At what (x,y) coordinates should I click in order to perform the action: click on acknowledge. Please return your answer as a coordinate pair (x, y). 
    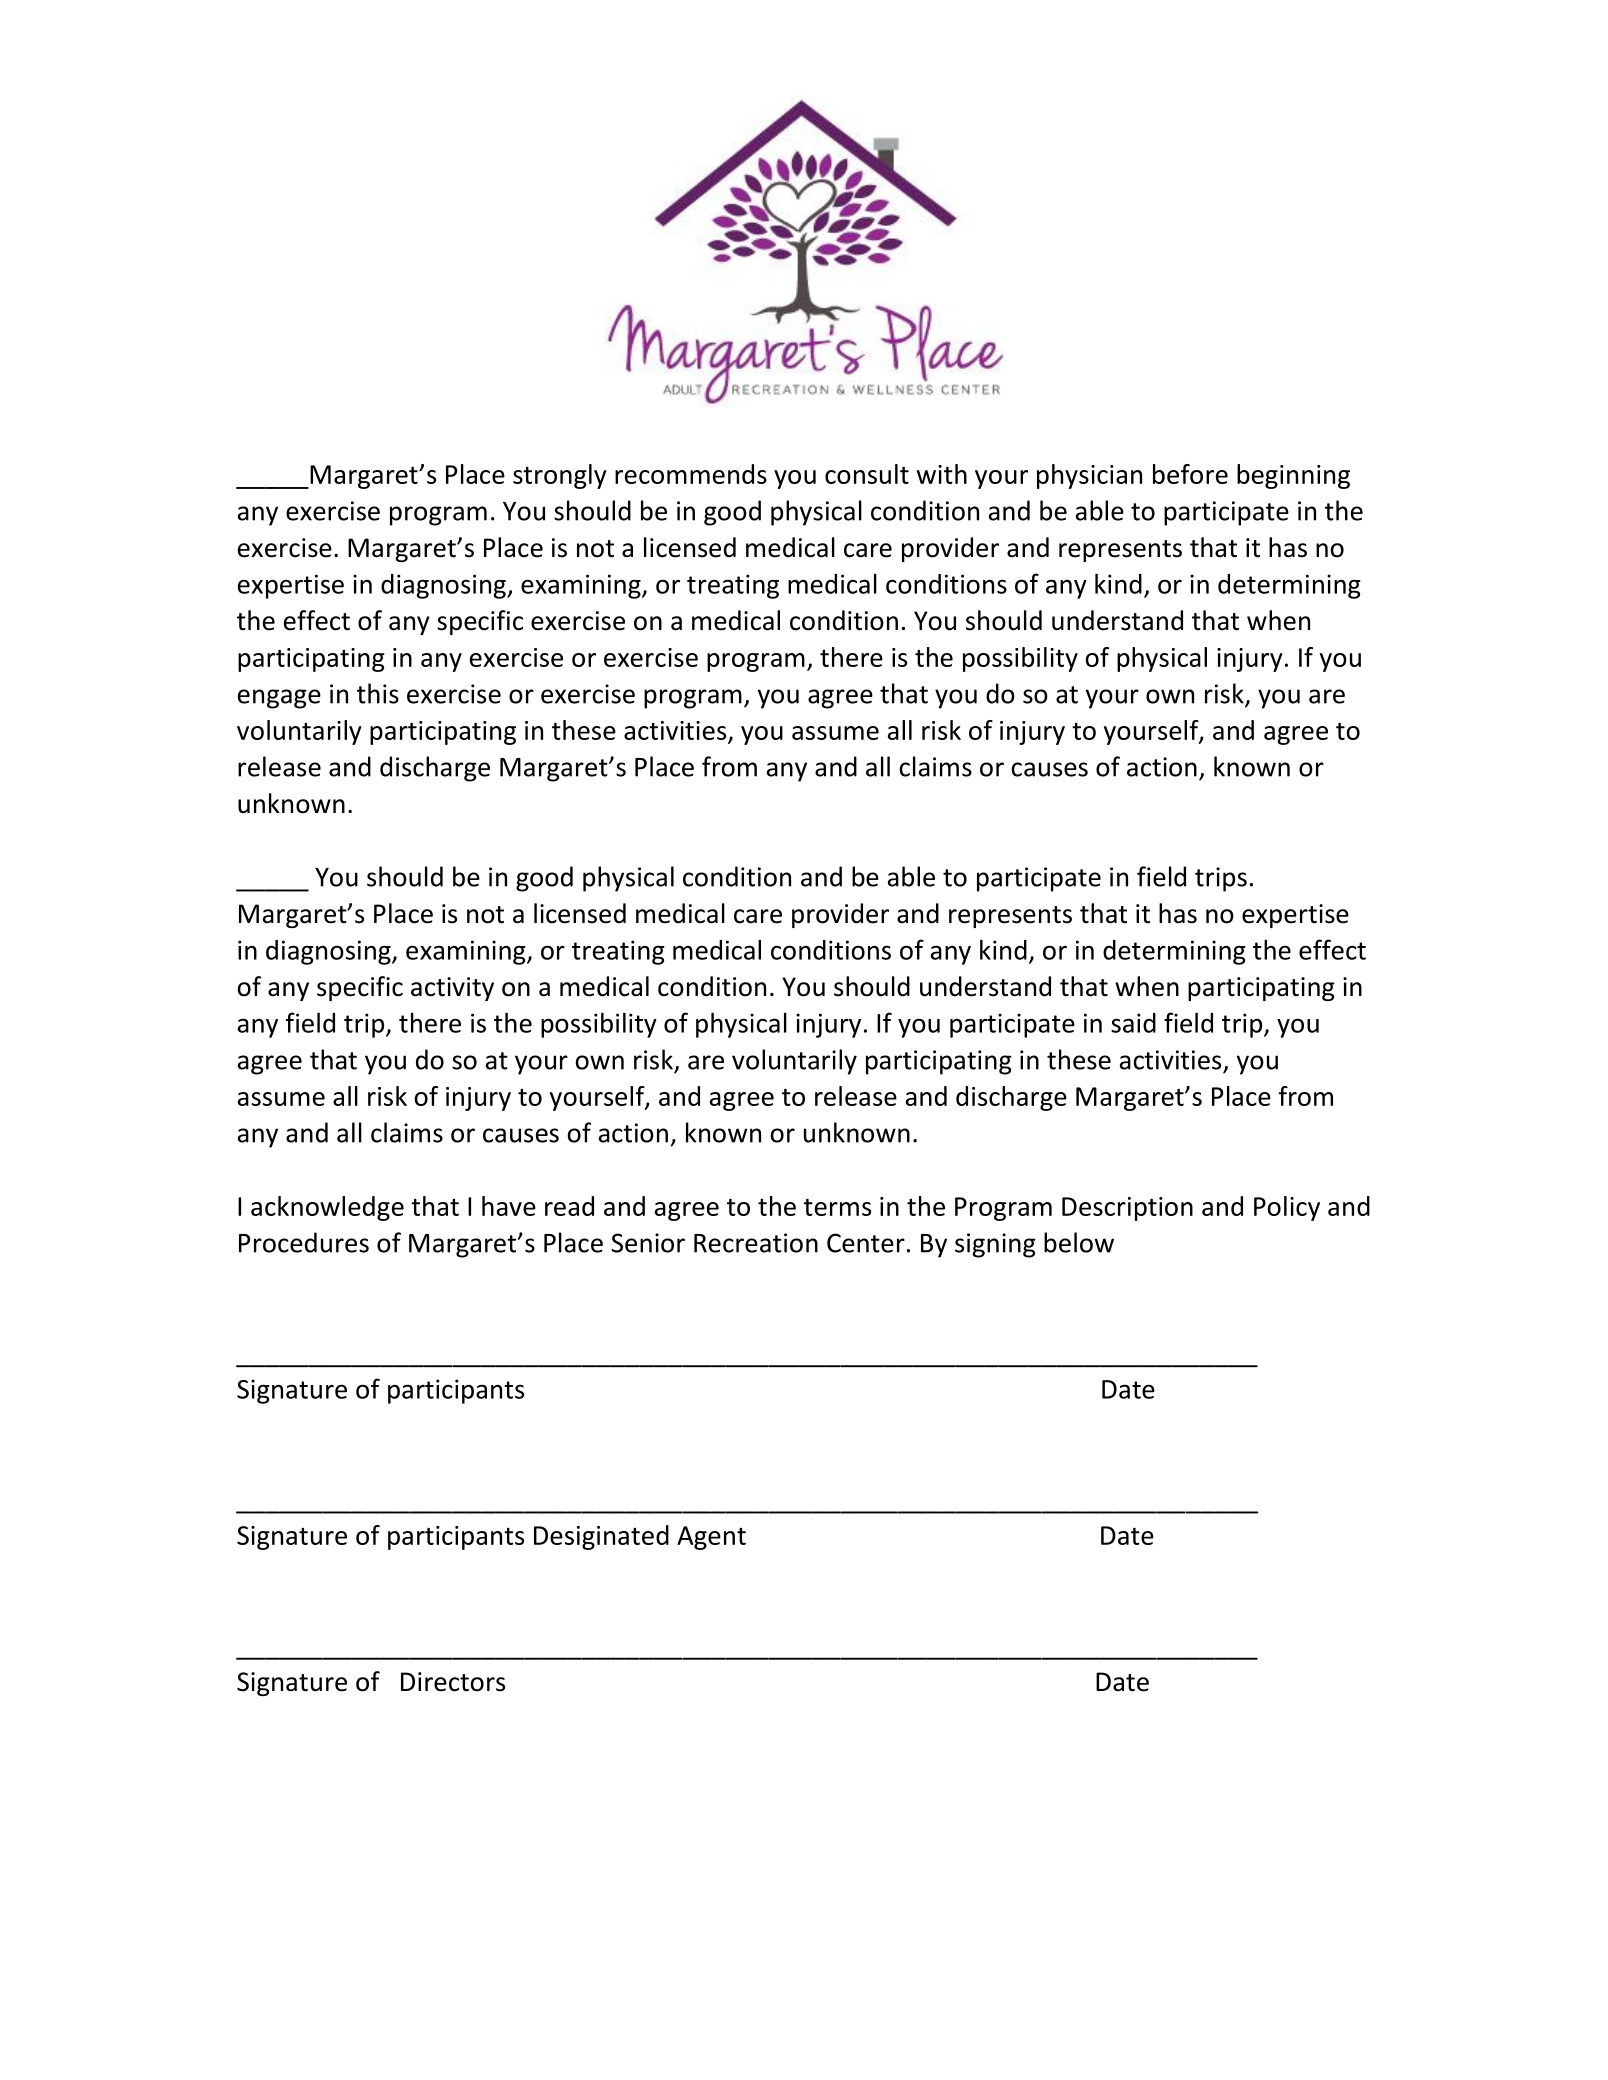
    Looking at the image, I should click on (327, 1208).
